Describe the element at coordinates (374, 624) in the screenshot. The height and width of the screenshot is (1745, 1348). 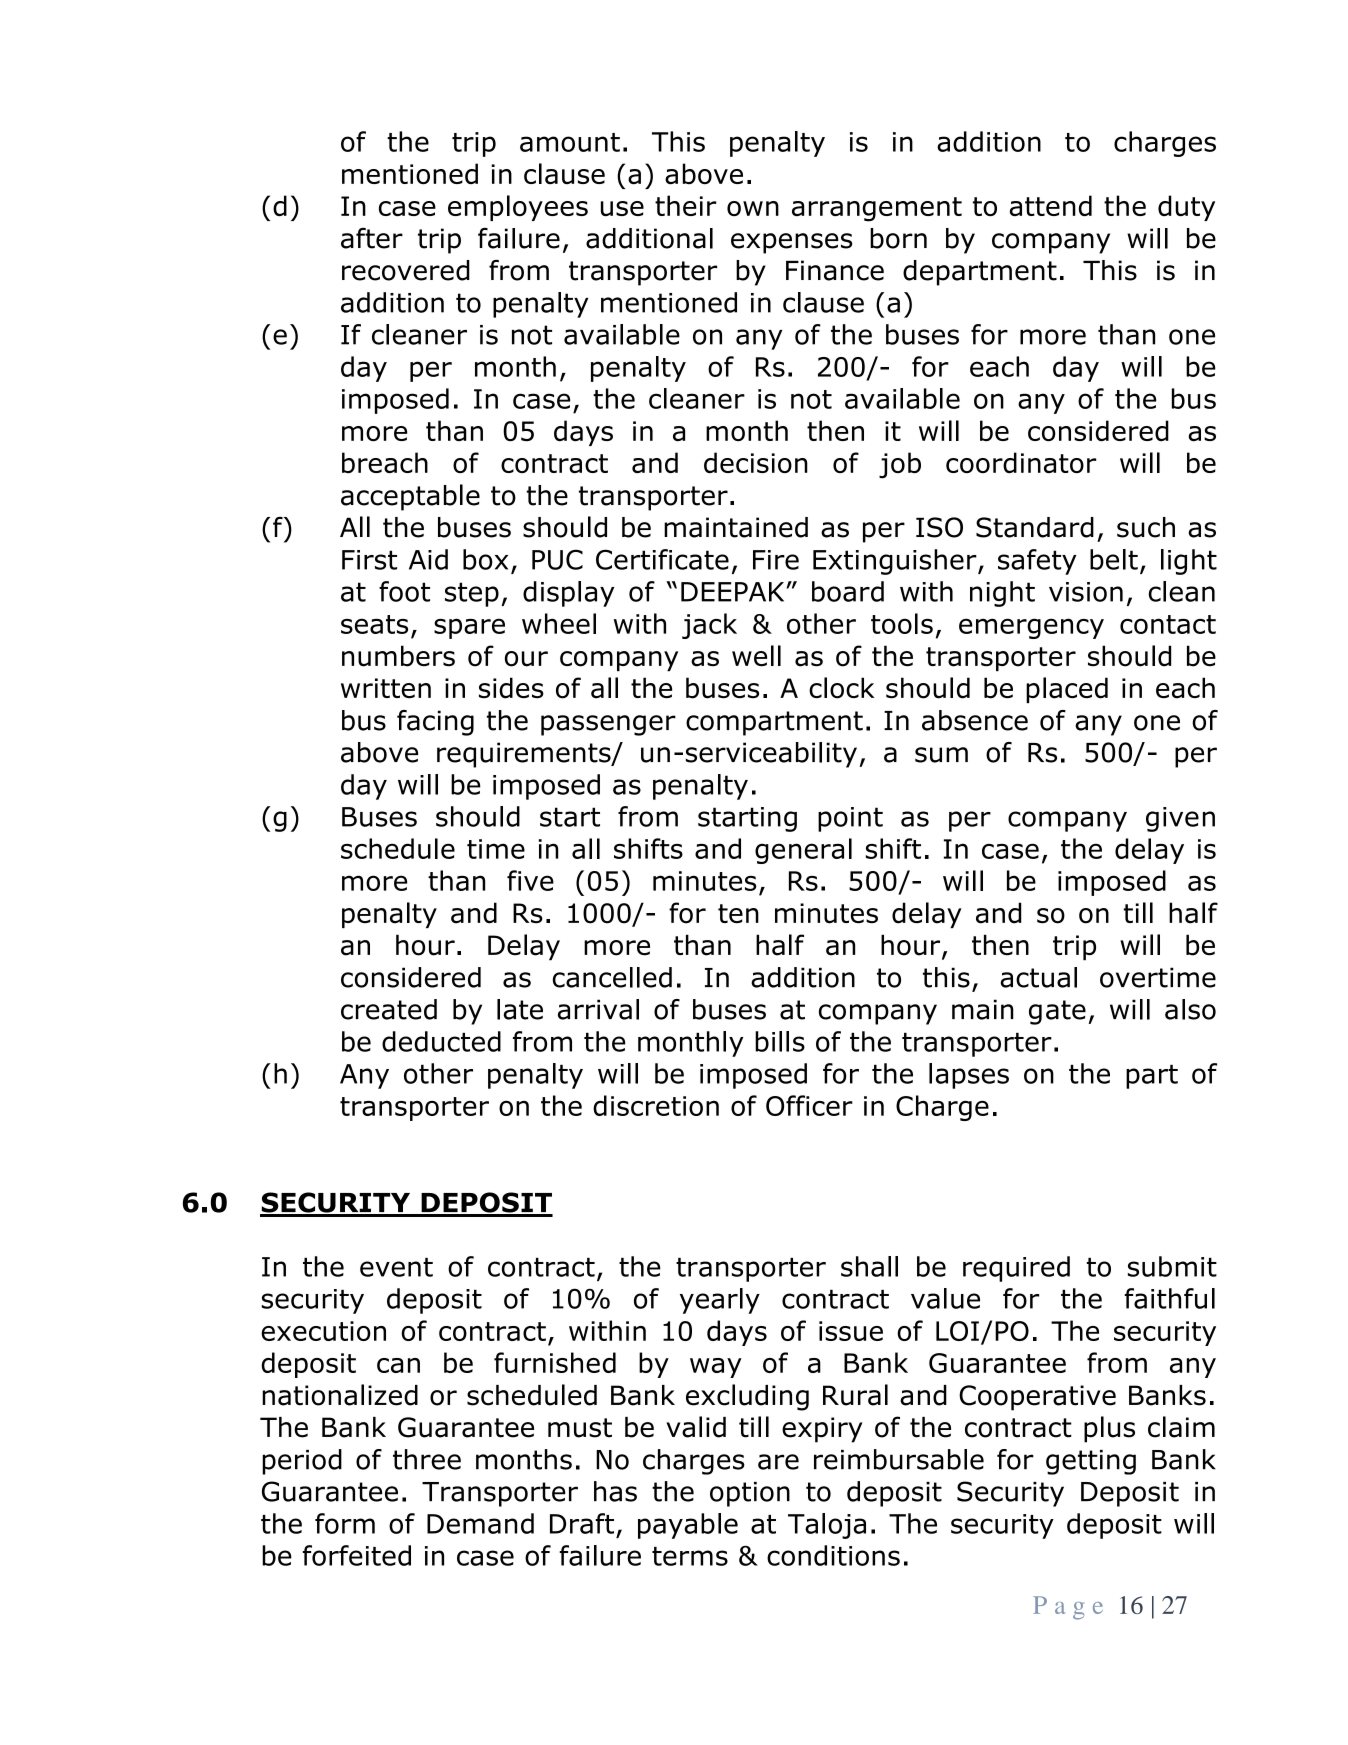
I see `seats` at that location.
